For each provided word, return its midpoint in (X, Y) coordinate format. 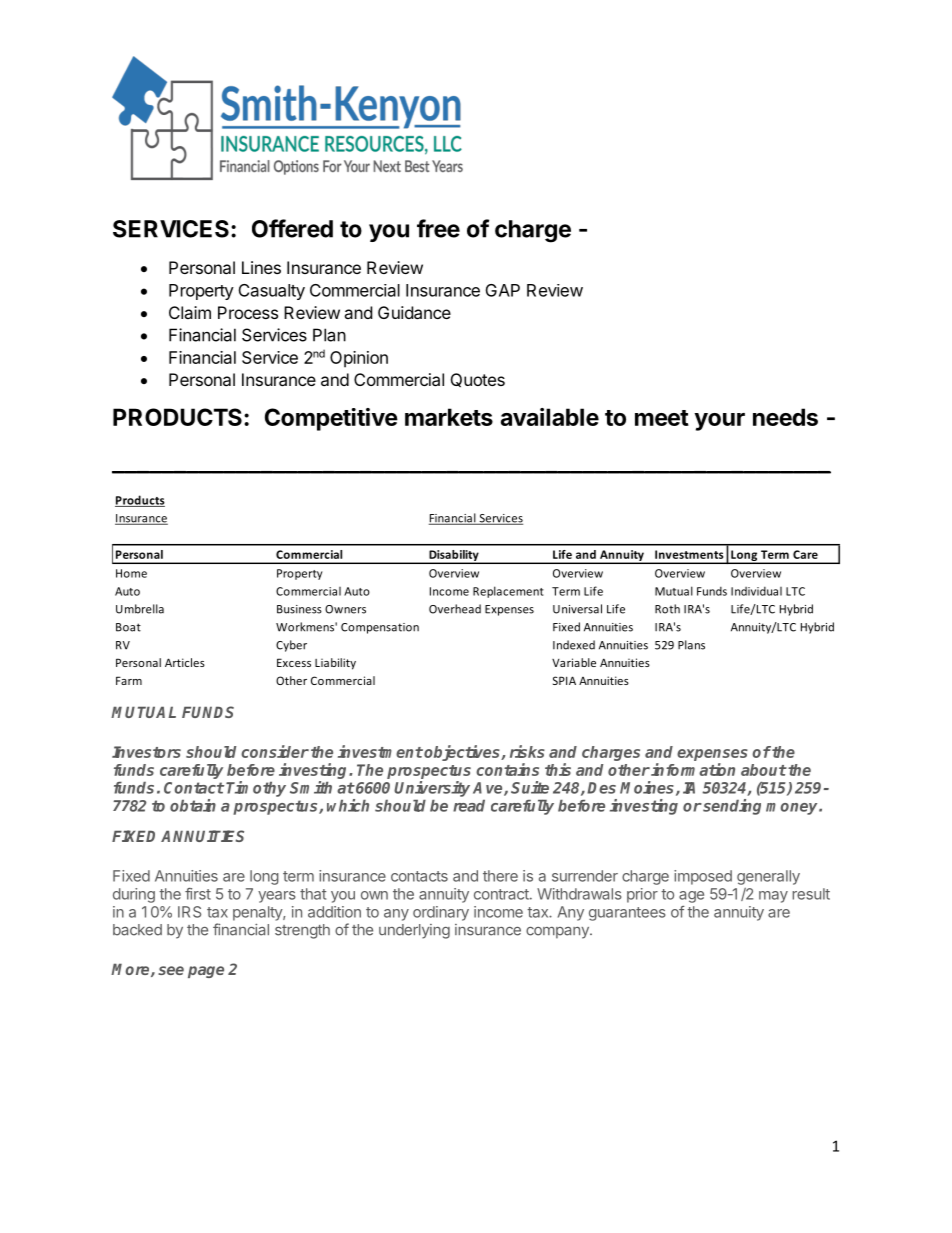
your (719, 422)
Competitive (331, 419)
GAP (503, 290)
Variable (574, 662)
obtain (193, 805)
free (438, 228)
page (206, 972)
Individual (756, 591)
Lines (261, 267)
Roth (667, 609)
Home (131, 573)
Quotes (478, 380)
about (764, 770)
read (469, 806)
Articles (185, 662)
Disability (454, 557)
